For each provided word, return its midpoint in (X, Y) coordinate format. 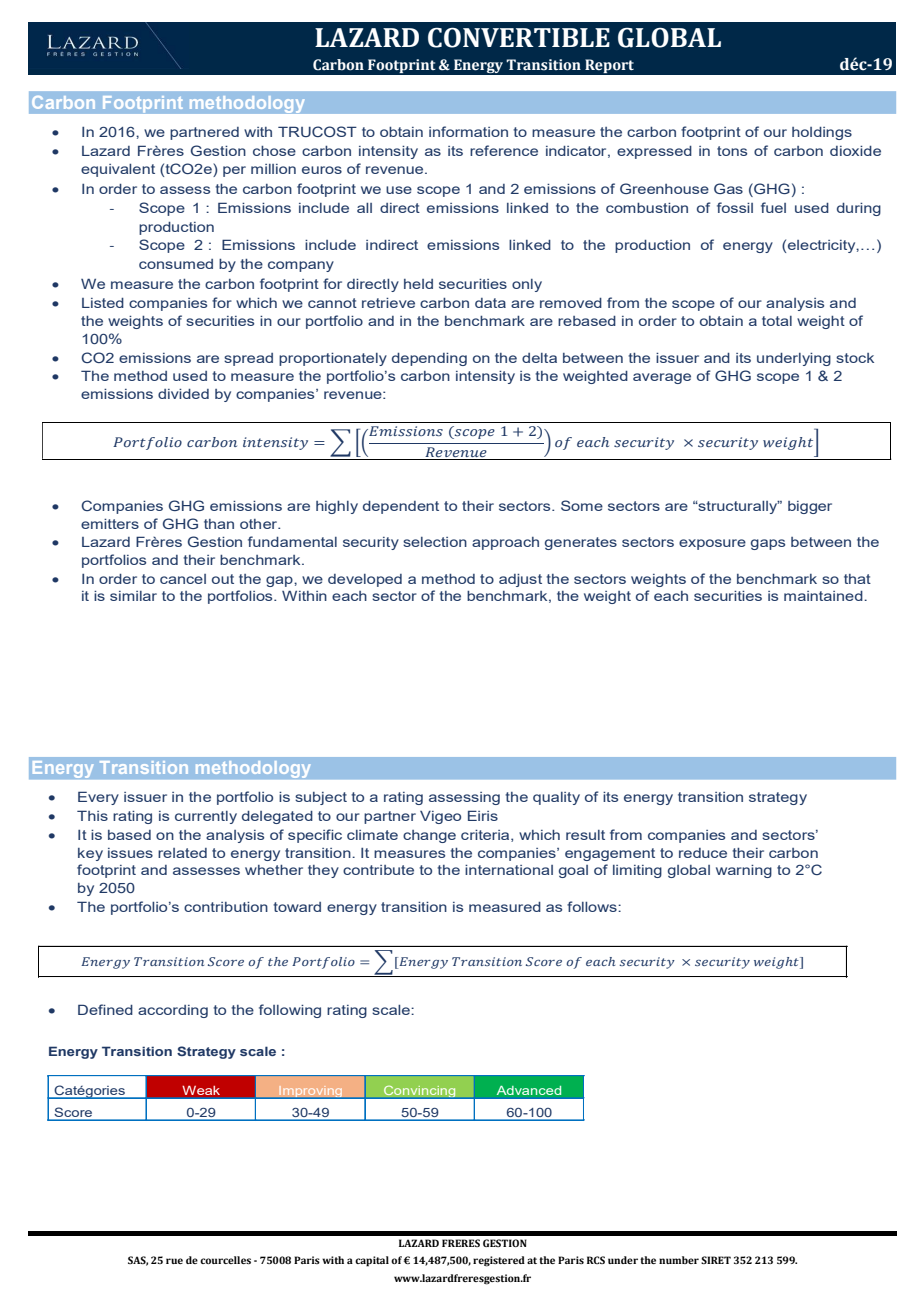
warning (744, 871)
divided (183, 394)
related (182, 853)
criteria (486, 836)
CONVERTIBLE (519, 37)
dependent (401, 507)
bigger (810, 507)
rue (174, 1261)
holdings (822, 133)
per (234, 171)
